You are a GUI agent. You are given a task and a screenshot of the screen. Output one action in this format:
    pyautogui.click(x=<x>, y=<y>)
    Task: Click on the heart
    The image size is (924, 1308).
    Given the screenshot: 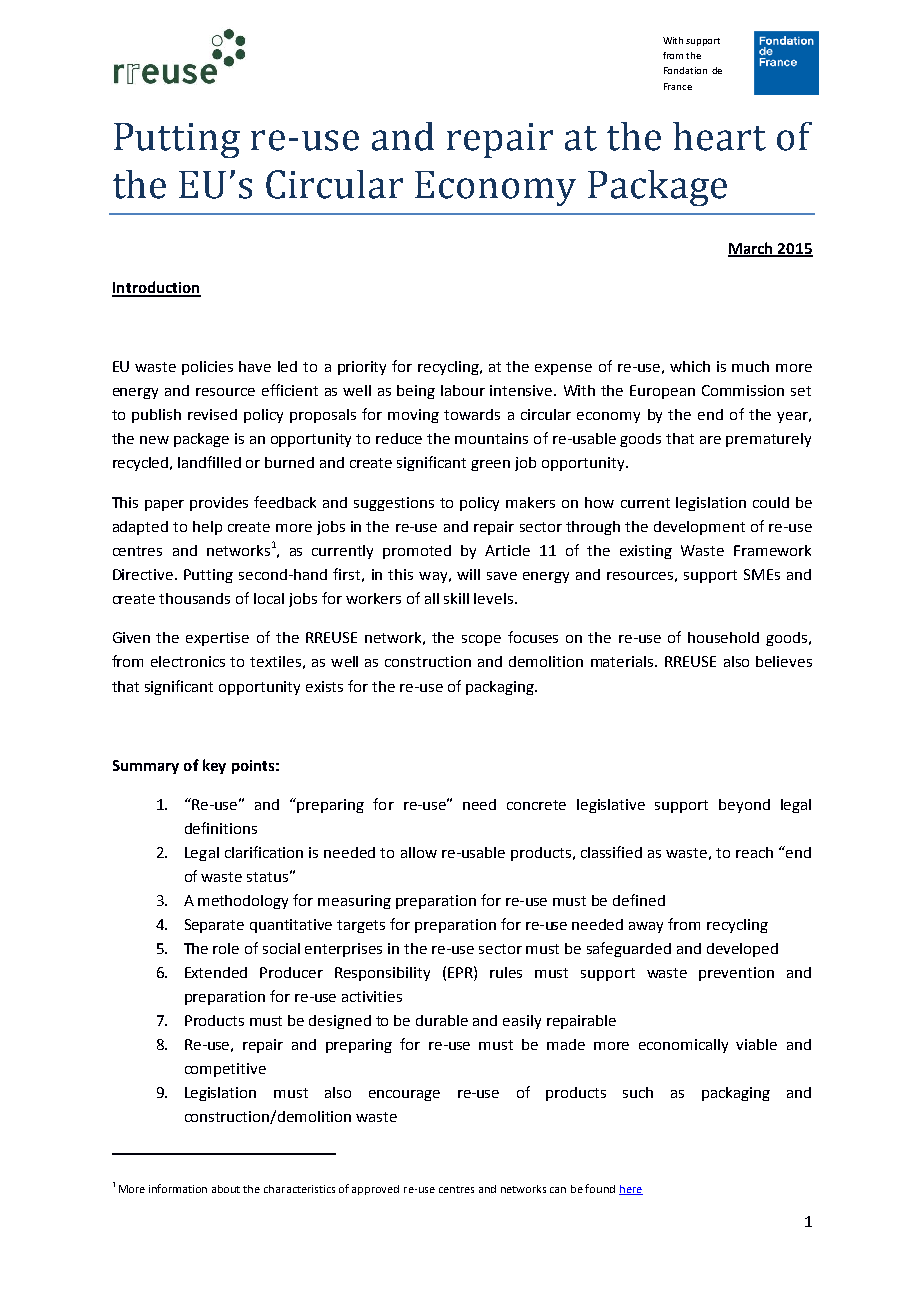 What is the action you would take?
    pyautogui.click(x=719, y=136)
